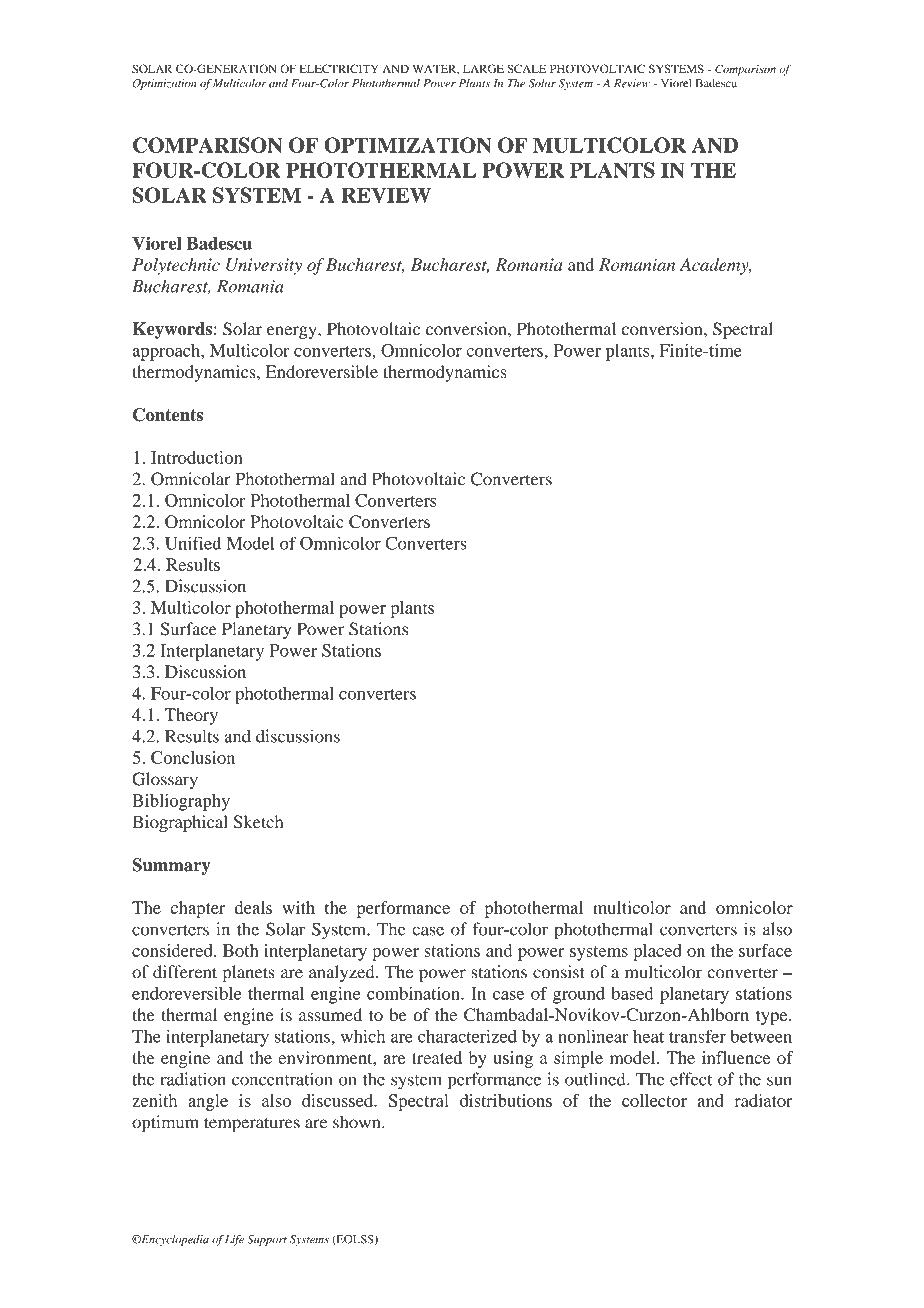 The image size is (924, 1308). Describe the element at coordinates (526, 68) in the screenshot. I see `SCALE` at that location.
